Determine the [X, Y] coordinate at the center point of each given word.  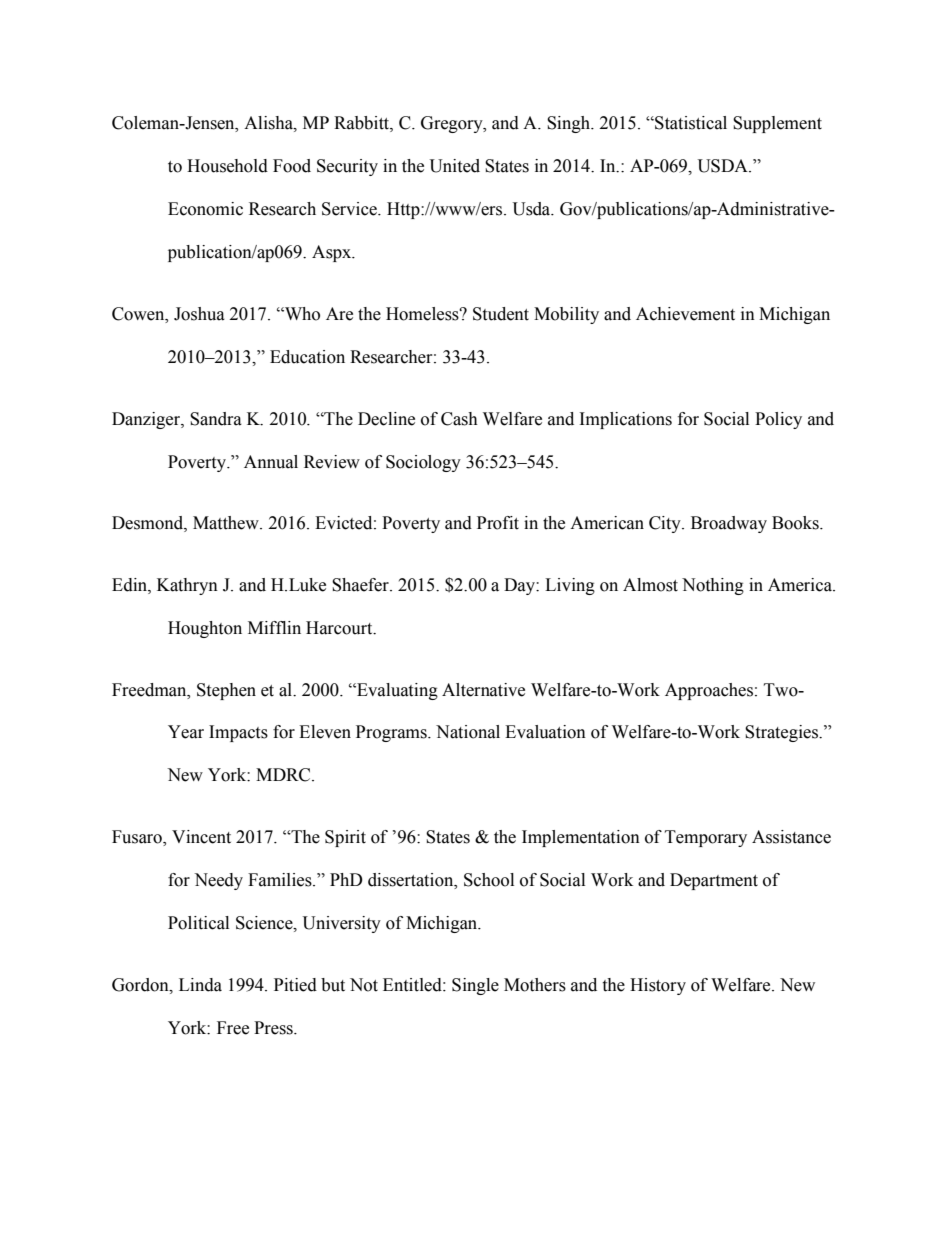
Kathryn [187, 586]
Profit [498, 523]
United [455, 166]
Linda [200, 985]
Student [501, 314]
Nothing [713, 586]
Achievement [685, 314]
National [468, 732]
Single [475, 986]
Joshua [199, 314]
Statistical [690, 123]
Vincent [201, 837]
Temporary [706, 838]
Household [227, 166]
